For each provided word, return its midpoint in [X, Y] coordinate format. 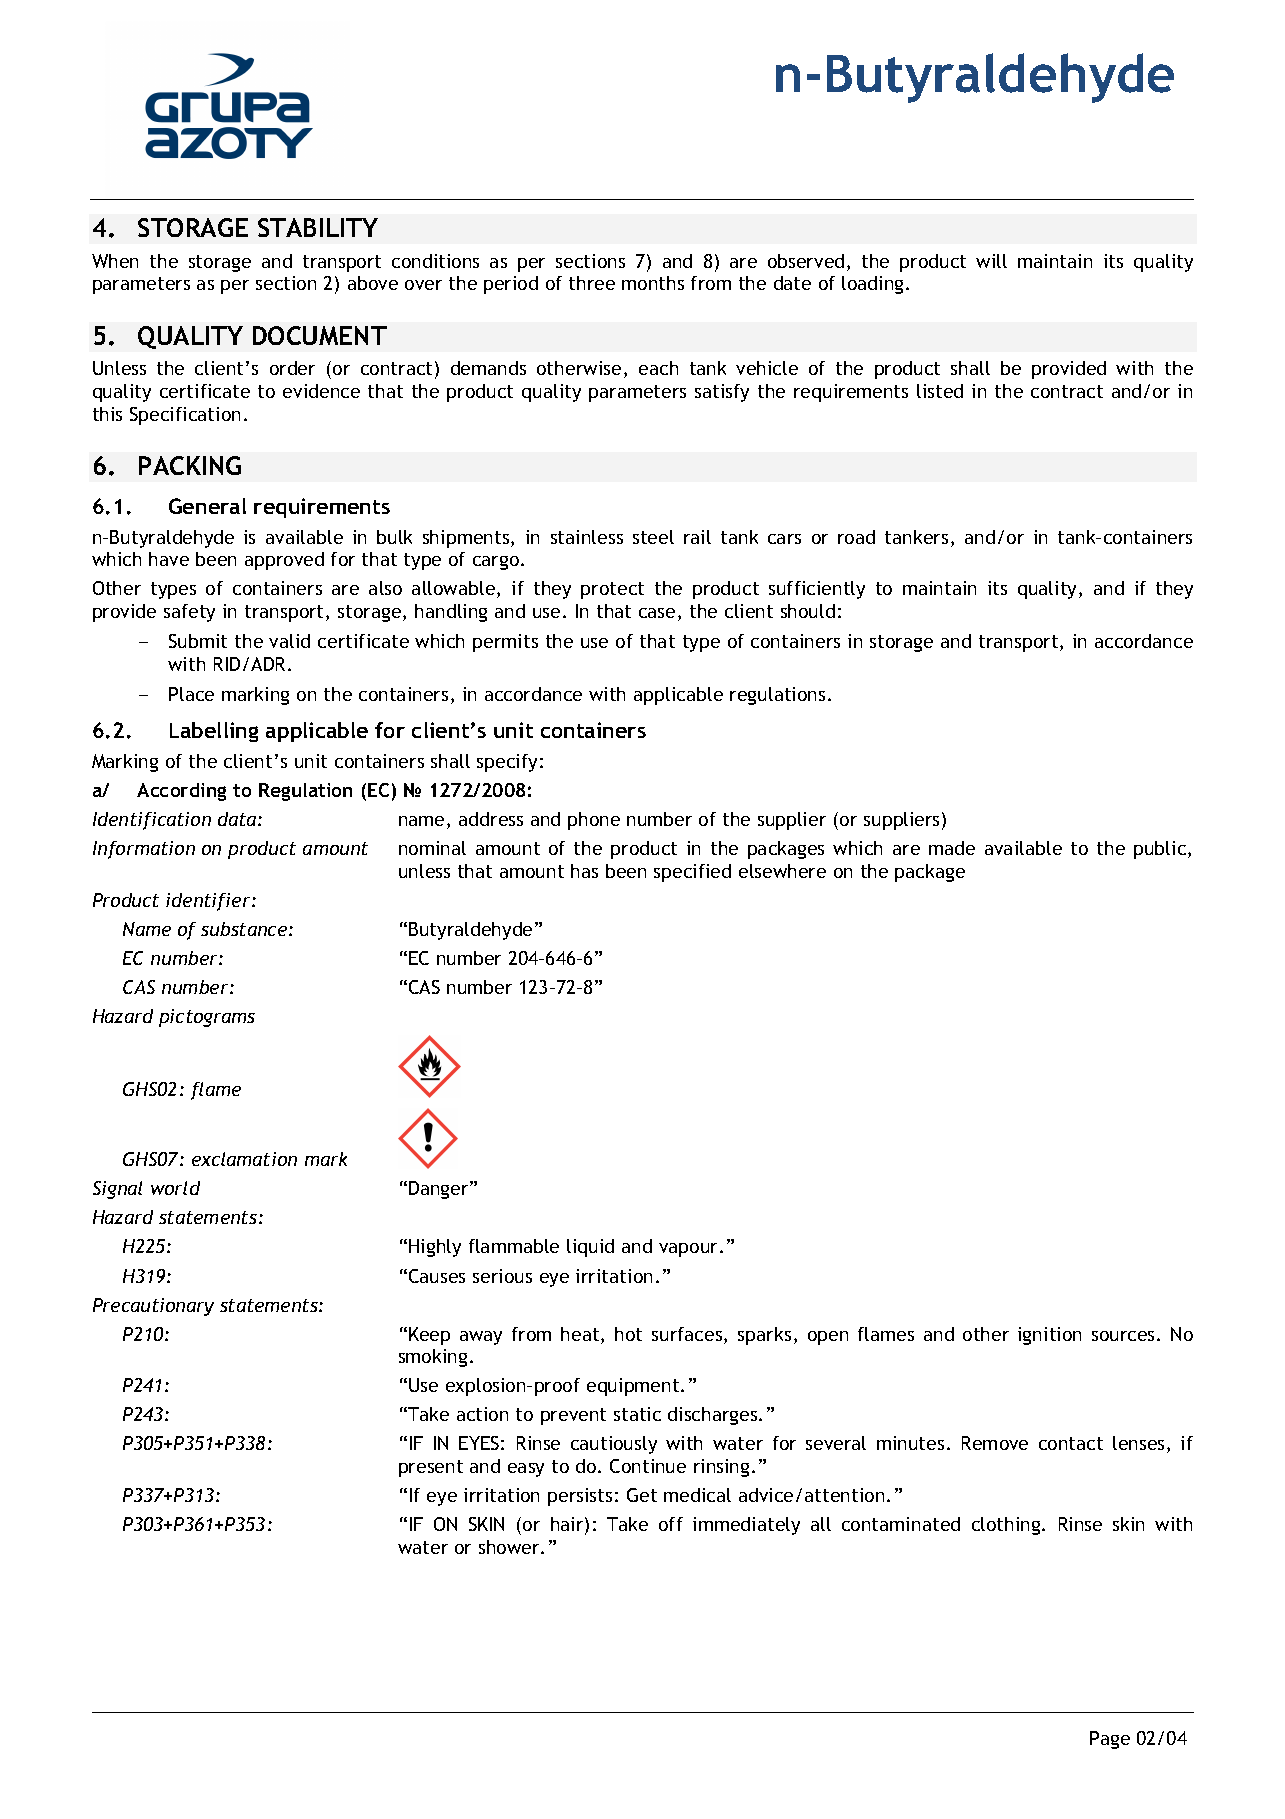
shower [510, 1547]
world [175, 1188]
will [991, 261]
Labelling [214, 732]
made [952, 848]
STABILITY [318, 227]
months [653, 283]
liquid [590, 1248]
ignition [1049, 1336]
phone [594, 821]
